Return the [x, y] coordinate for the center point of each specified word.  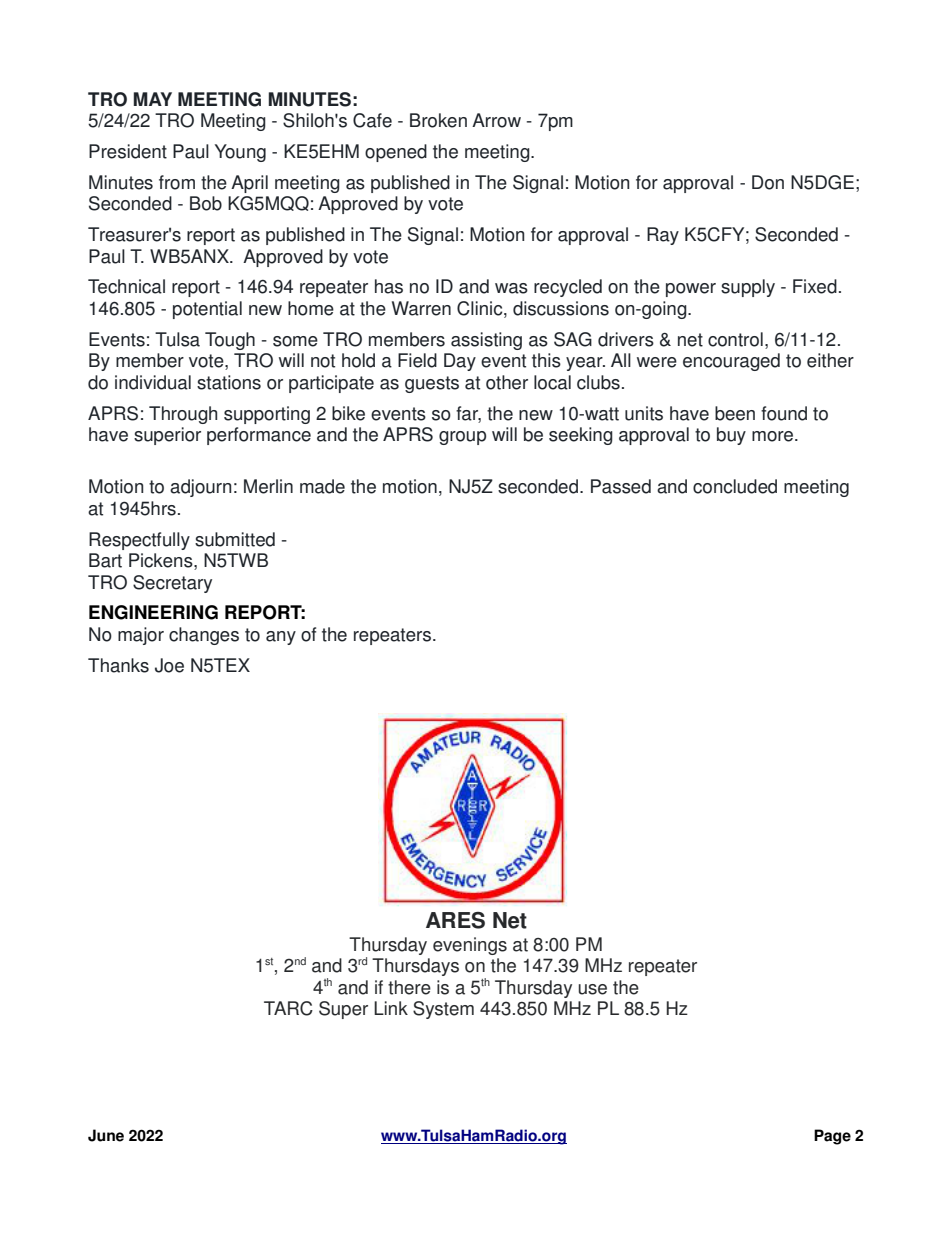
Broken [438, 120]
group [462, 438]
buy [731, 436]
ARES [455, 920]
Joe [169, 665]
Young [240, 153]
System [443, 1010]
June [106, 1135]
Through [183, 415]
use [592, 989]
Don [768, 182]
